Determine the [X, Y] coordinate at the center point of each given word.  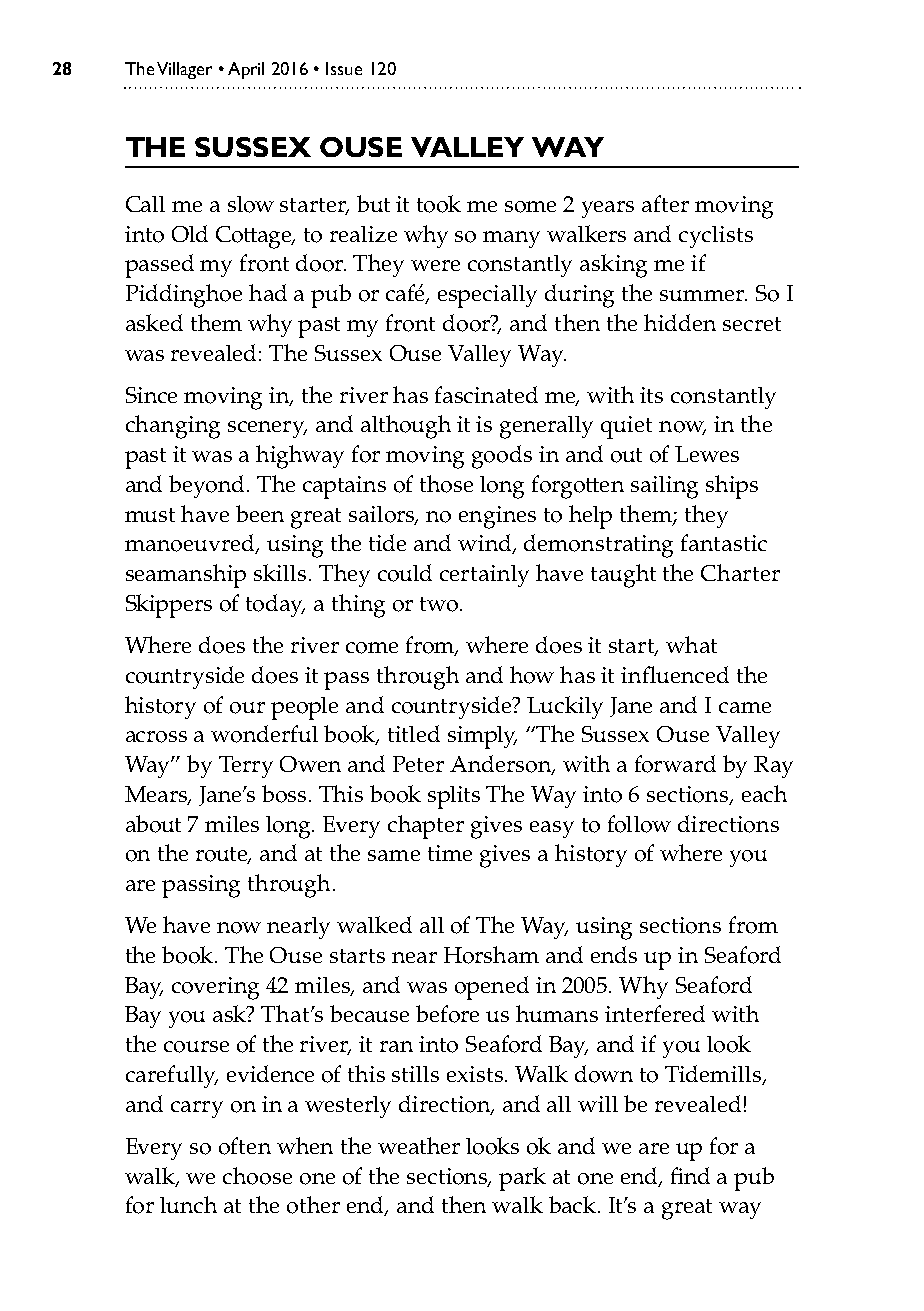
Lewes [707, 454]
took [439, 204]
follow [639, 824]
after [665, 203]
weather [419, 1145]
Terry [246, 767]
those [446, 484]
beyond [208, 486]
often [245, 1146]
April [246, 70]
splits [454, 797]
